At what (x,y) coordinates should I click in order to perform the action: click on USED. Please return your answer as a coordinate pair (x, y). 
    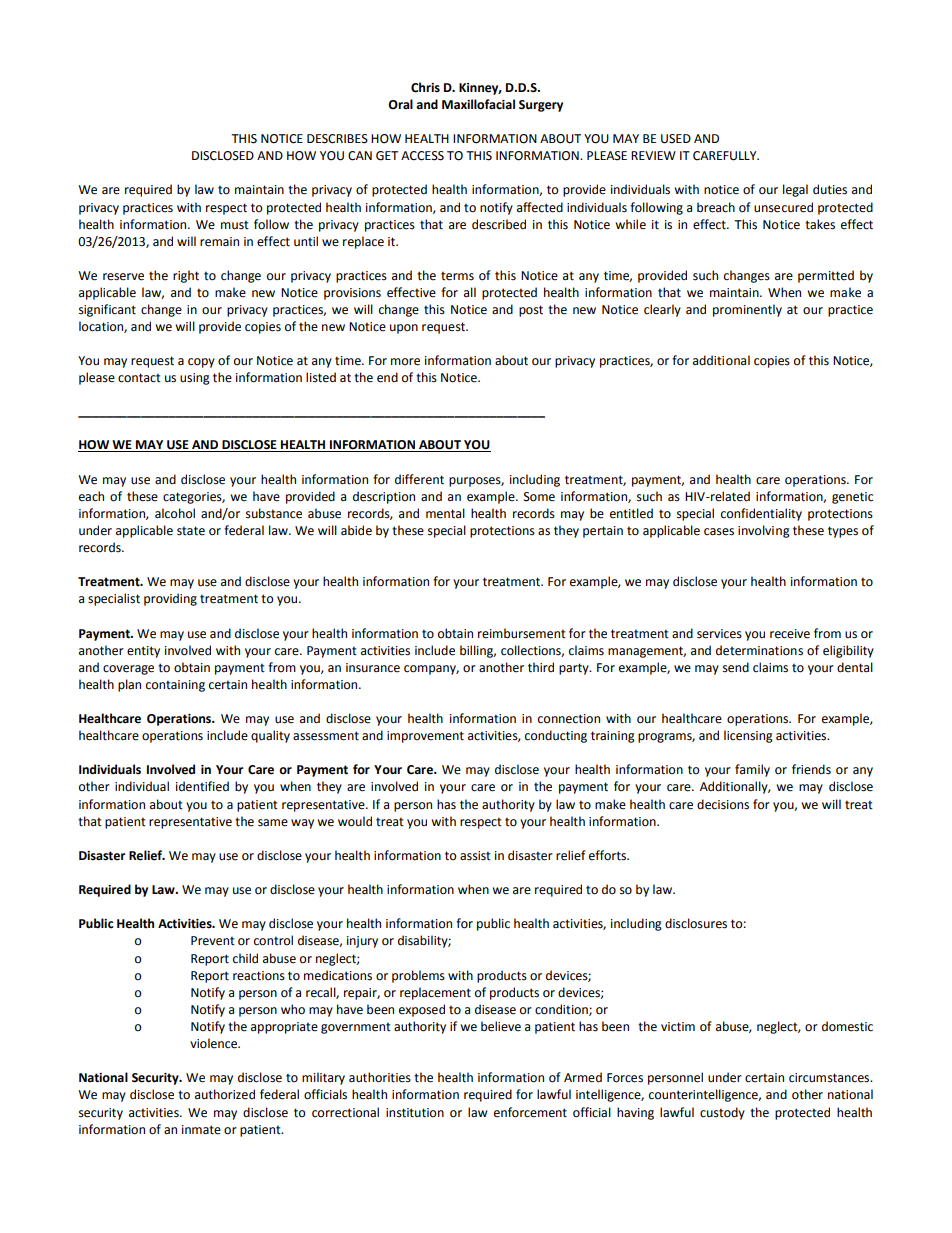
    Looking at the image, I should click on (676, 139).
